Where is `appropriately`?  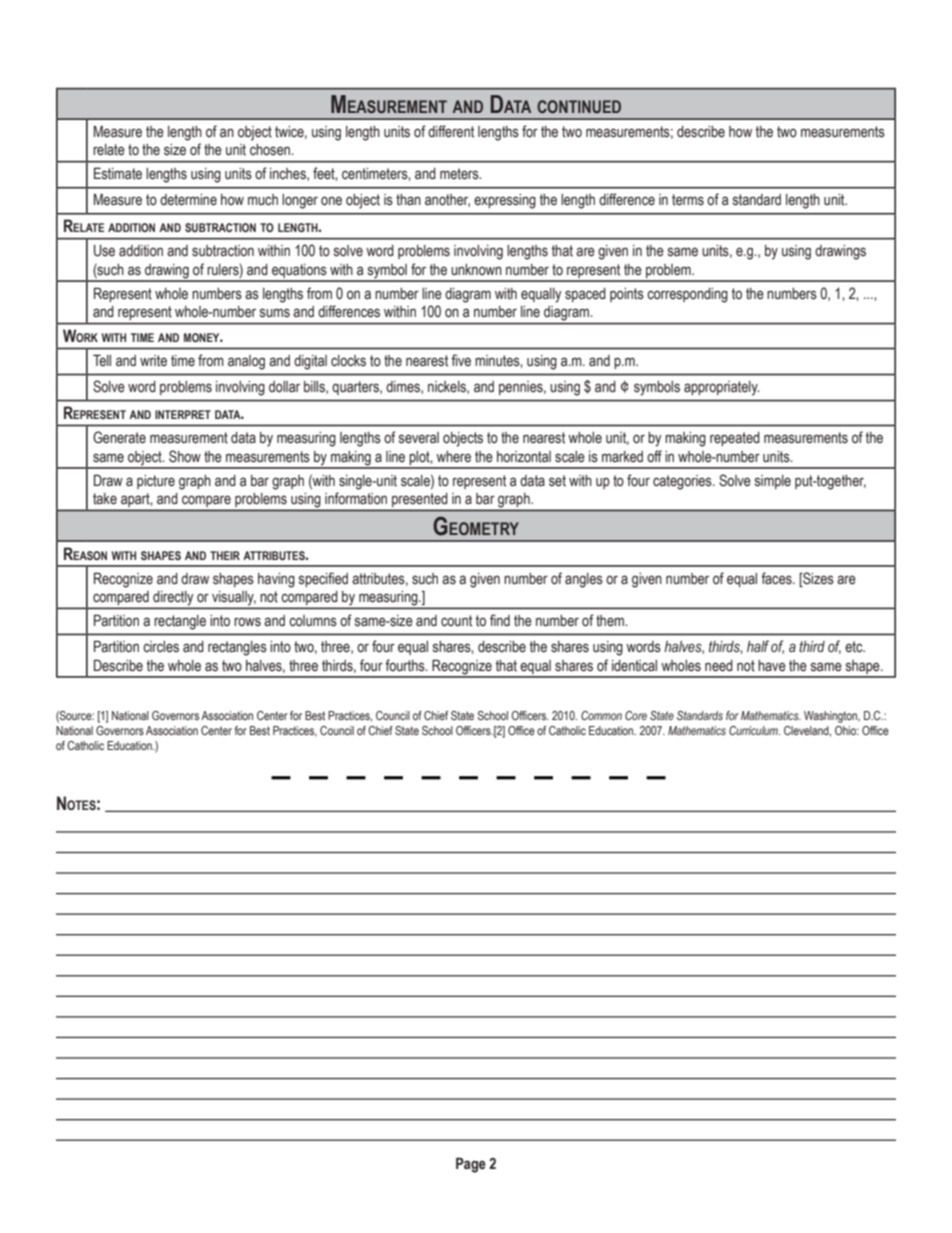 appropriately is located at coordinates (722, 388).
